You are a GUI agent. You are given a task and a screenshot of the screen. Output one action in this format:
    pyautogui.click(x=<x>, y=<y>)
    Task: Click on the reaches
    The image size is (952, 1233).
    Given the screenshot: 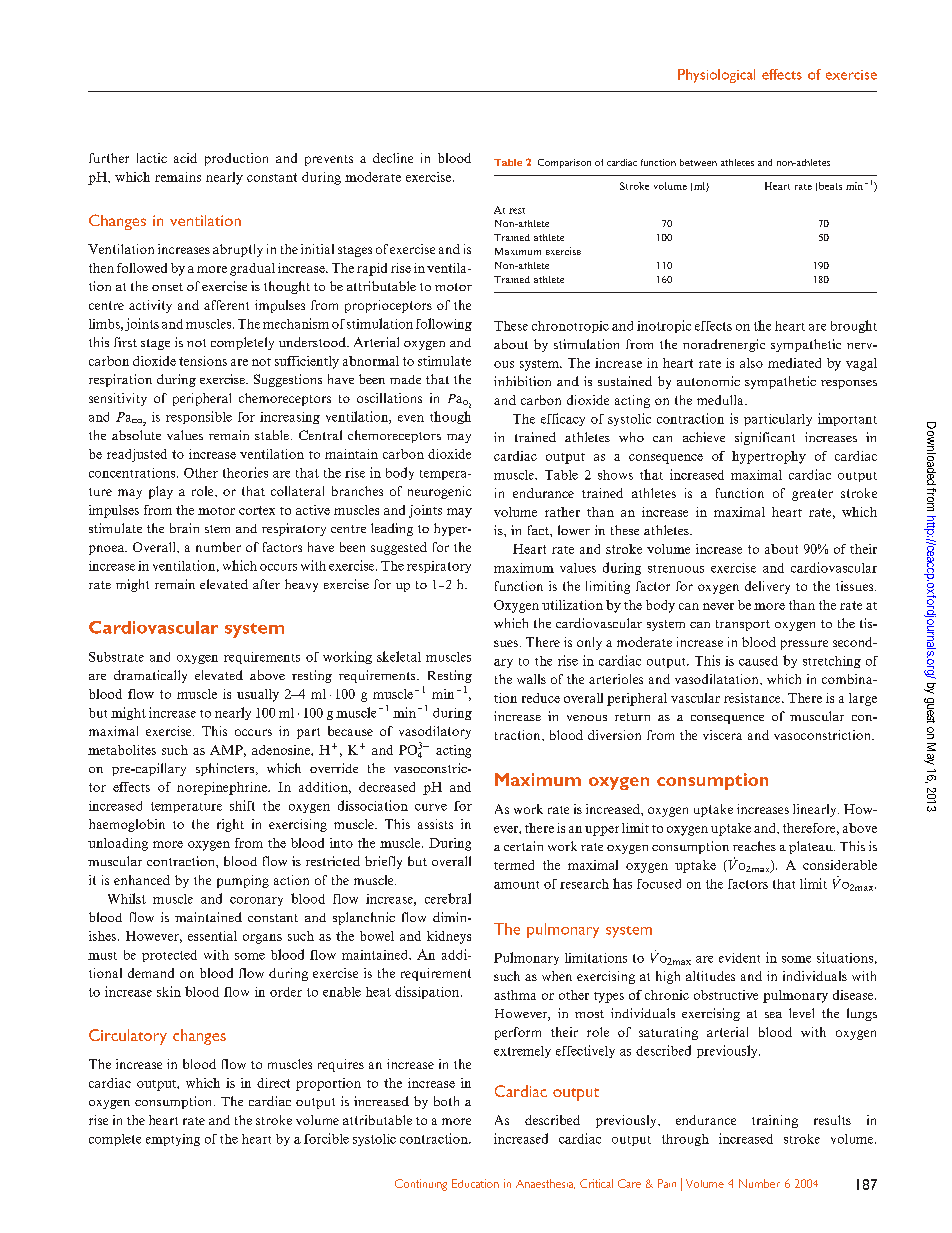 What is the action you would take?
    pyautogui.click(x=754, y=846)
